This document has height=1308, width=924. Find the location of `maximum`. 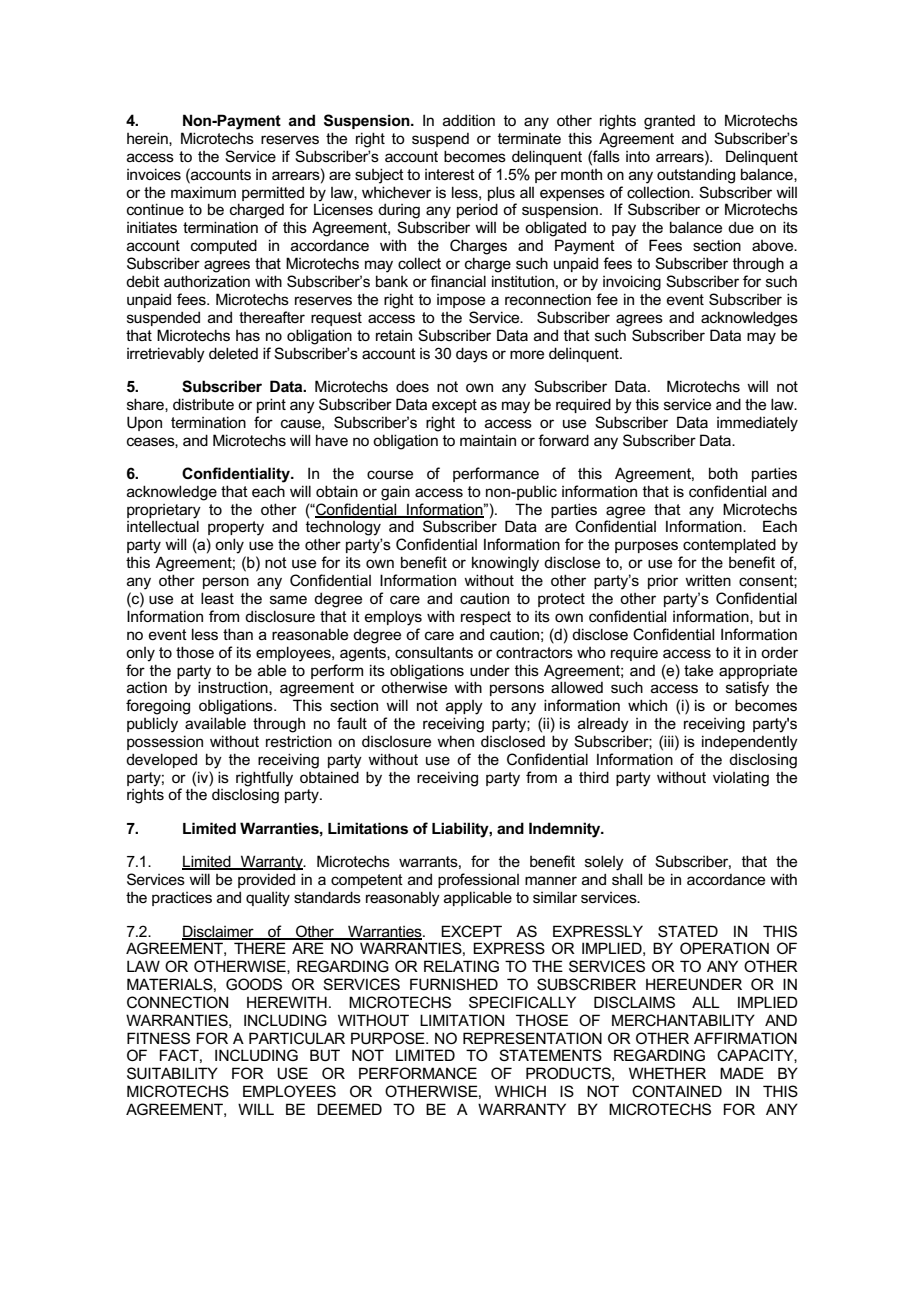

maximum is located at coordinates (203, 192).
